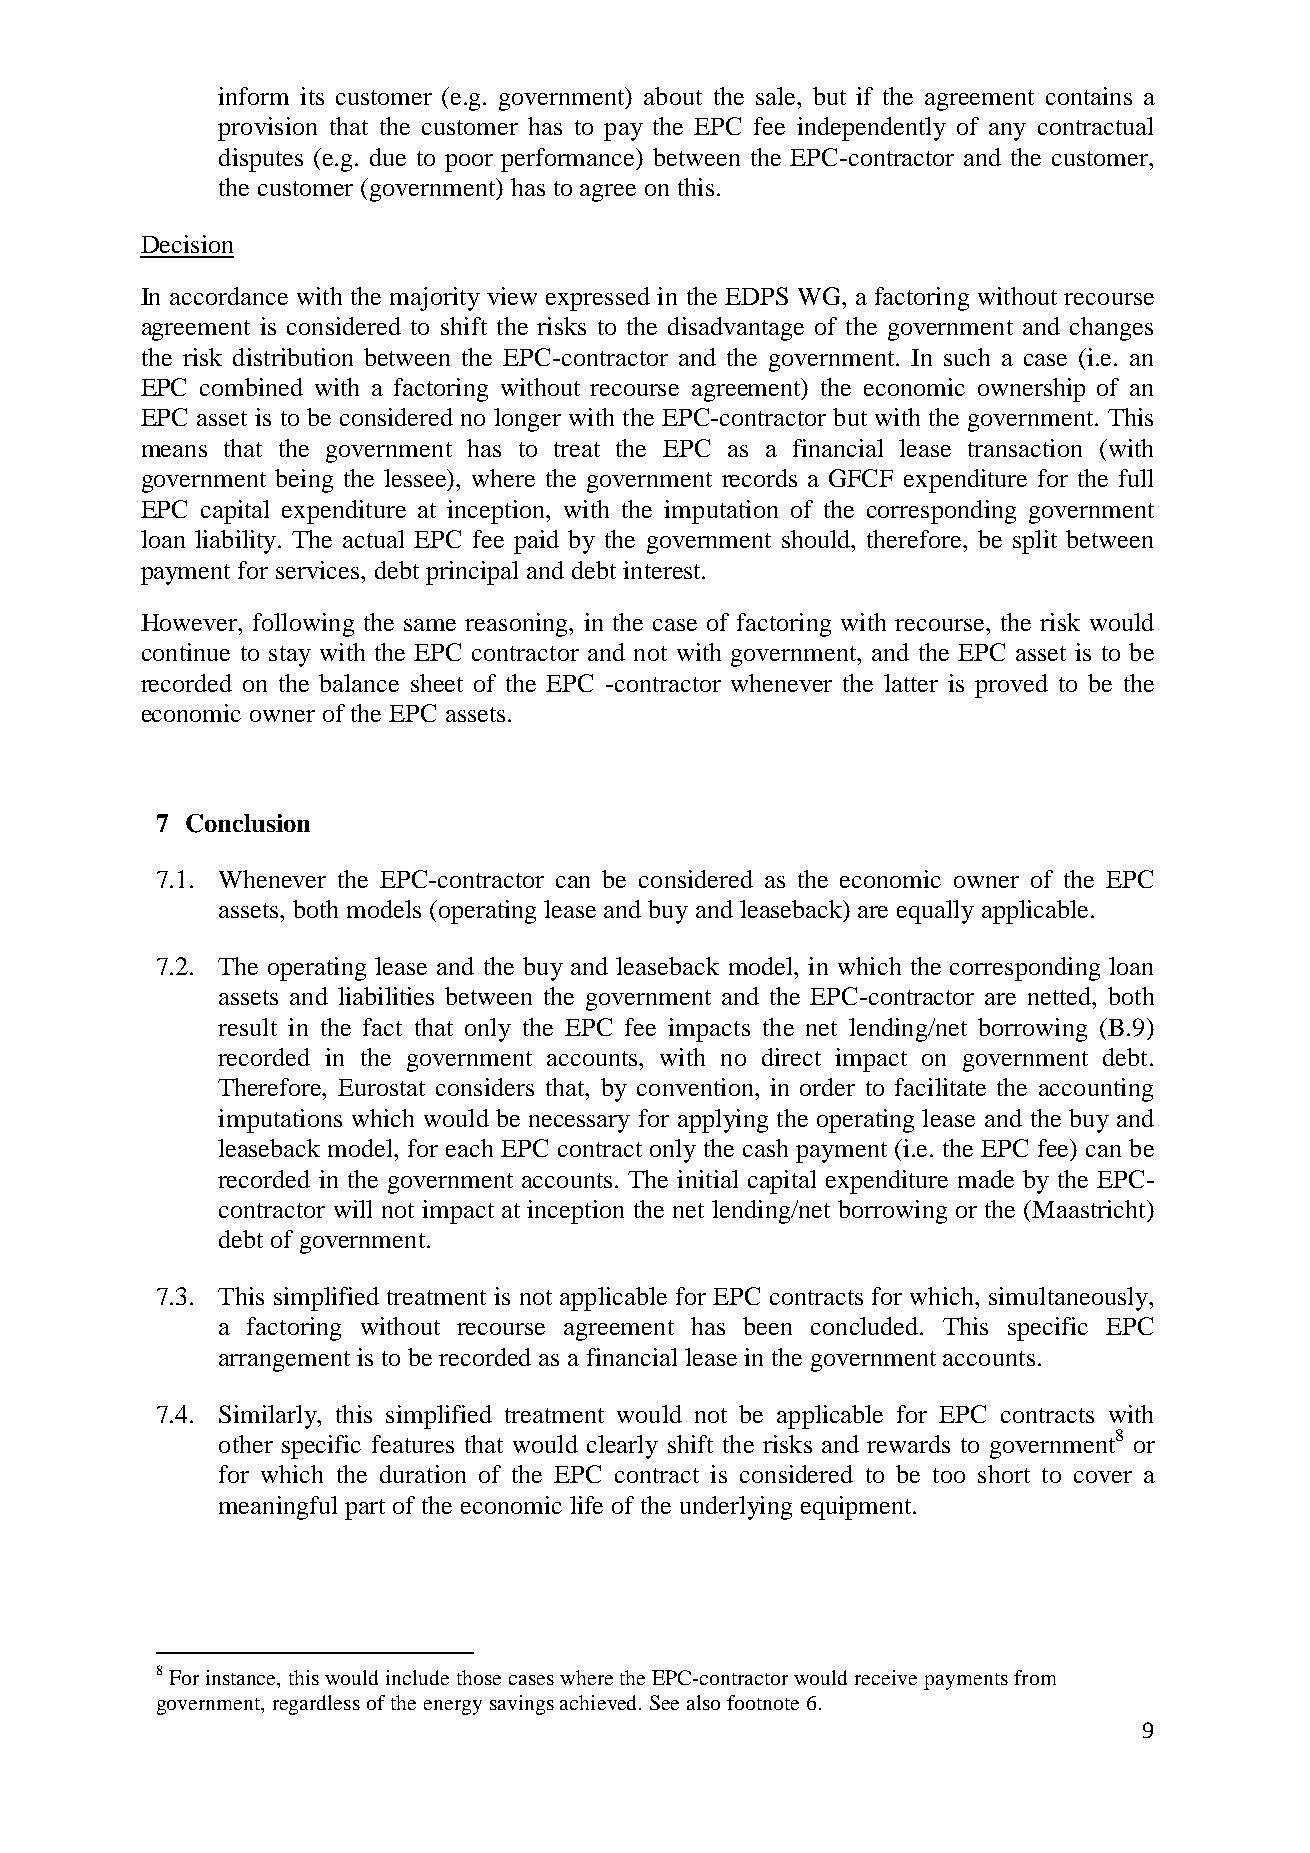 This document has height=1853, width=1310. What do you see at coordinates (1035, 1677) in the document?
I see `from` at bounding box center [1035, 1677].
